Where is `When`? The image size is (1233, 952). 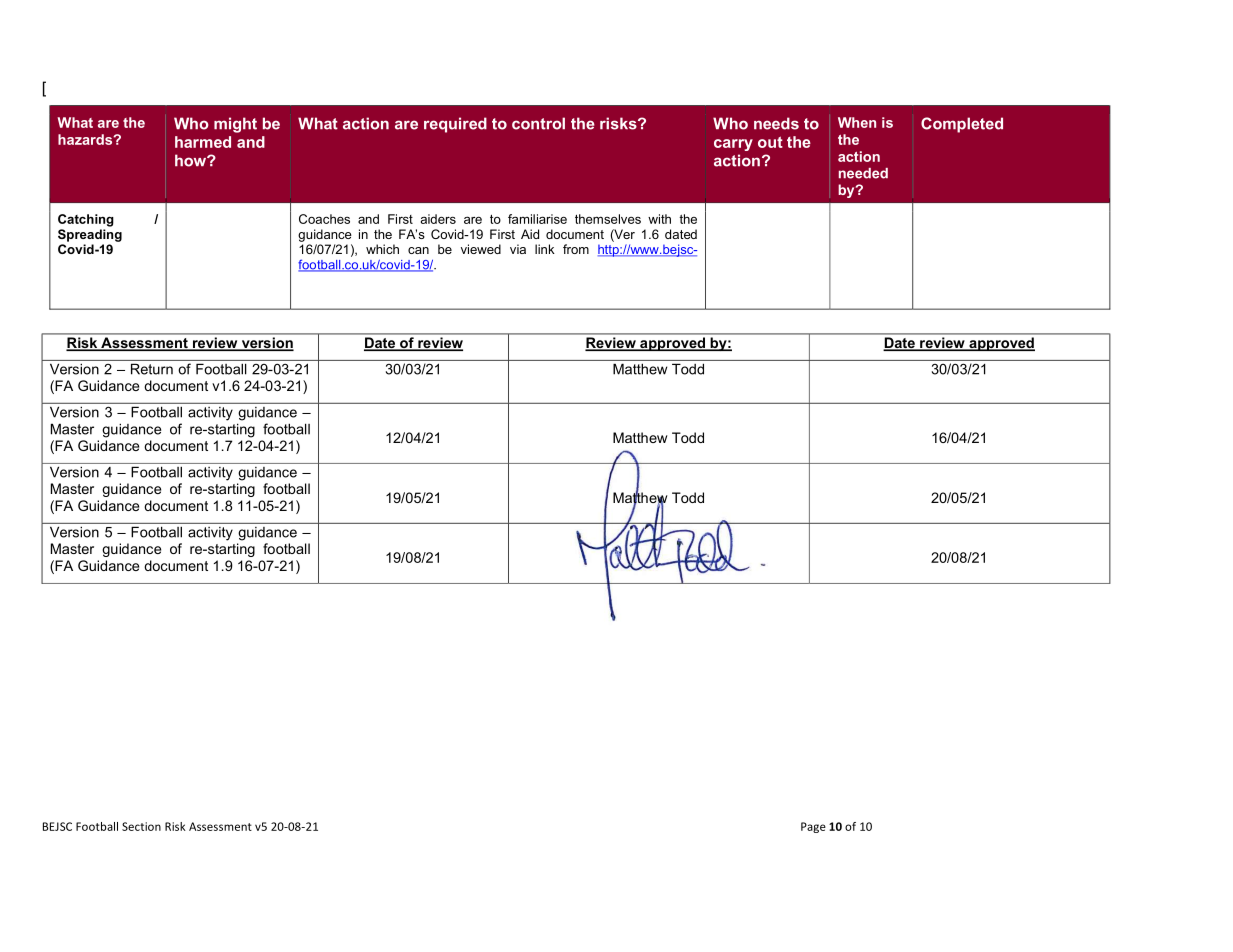
When is located at coordinates (857, 122).
